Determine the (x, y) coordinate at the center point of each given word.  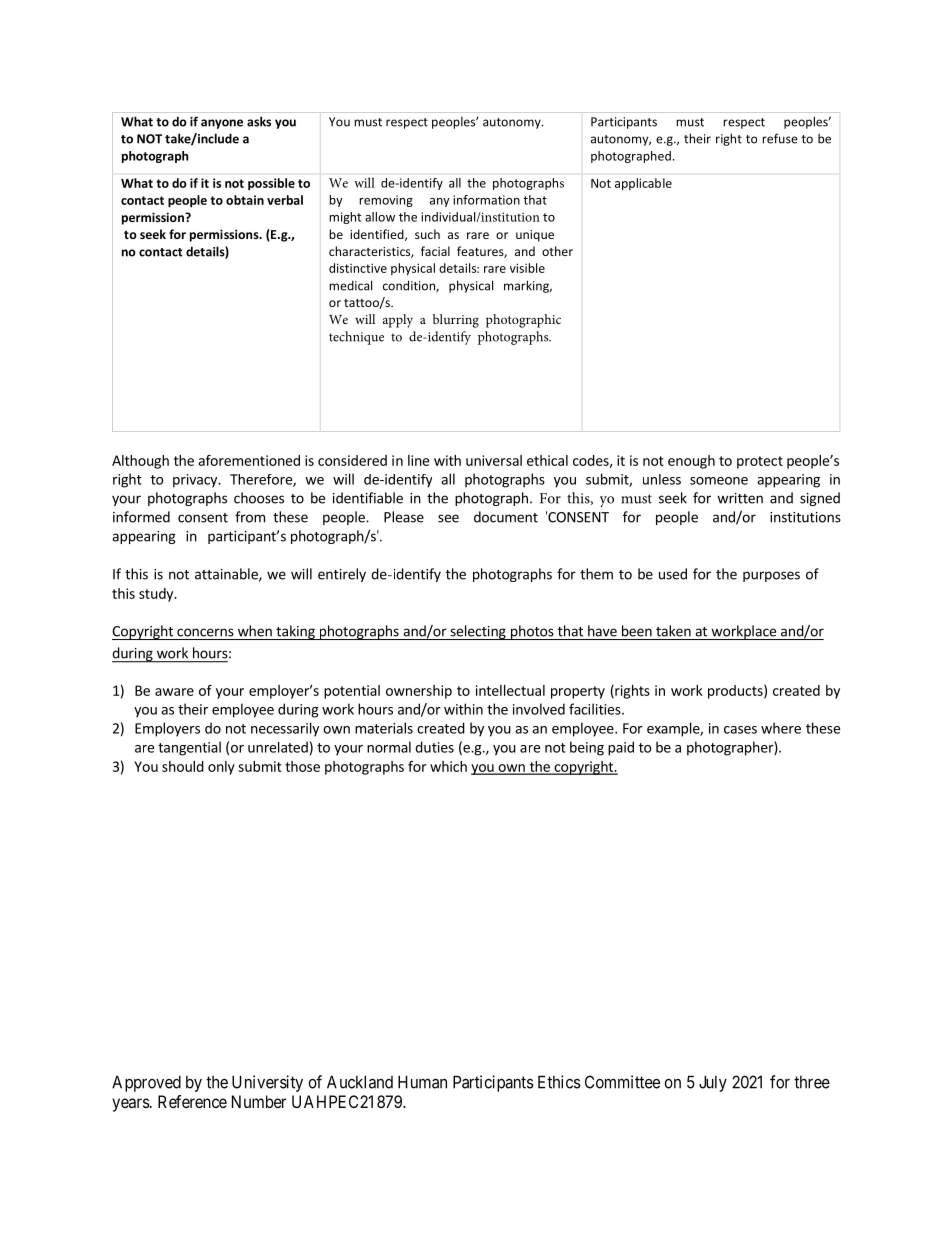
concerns (205, 632)
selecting (478, 632)
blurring (456, 321)
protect (760, 462)
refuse (780, 138)
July (713, 1083)
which (448, 766)
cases (740, 730)
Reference (192, 1101)
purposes (771, 576)
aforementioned (249, 460)
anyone (222, 124)
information (486, 200)
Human (422, 1082)
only (221, 768)
